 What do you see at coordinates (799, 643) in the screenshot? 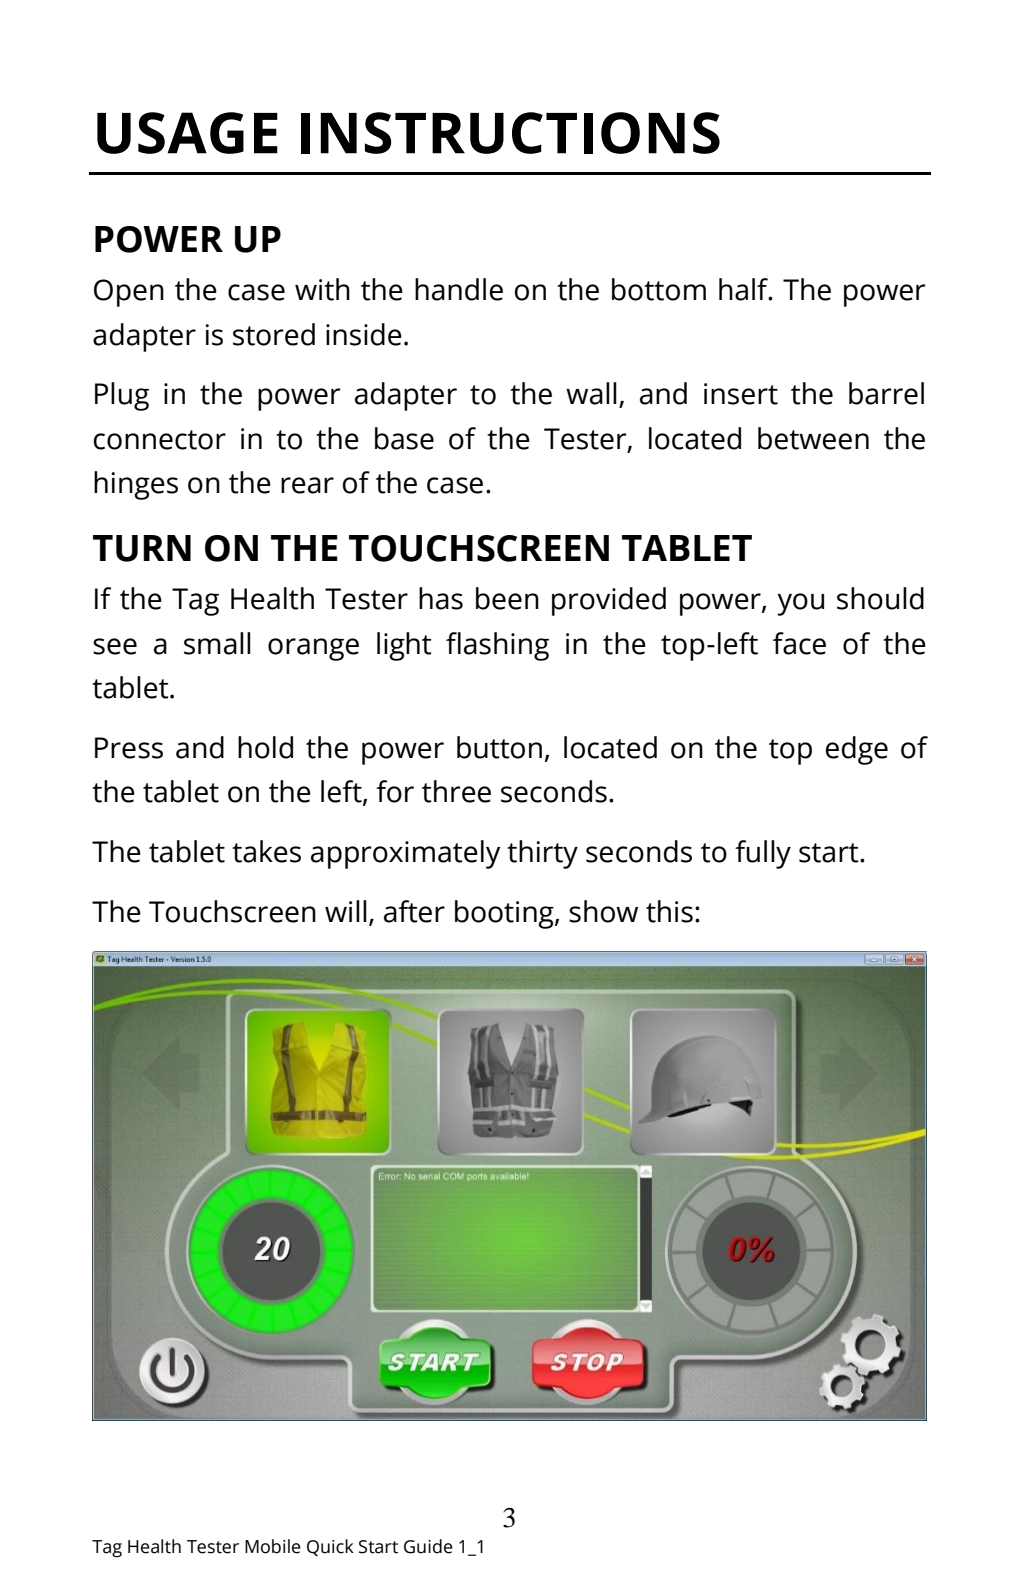
I see `face` at bounding box center [799, 643].
